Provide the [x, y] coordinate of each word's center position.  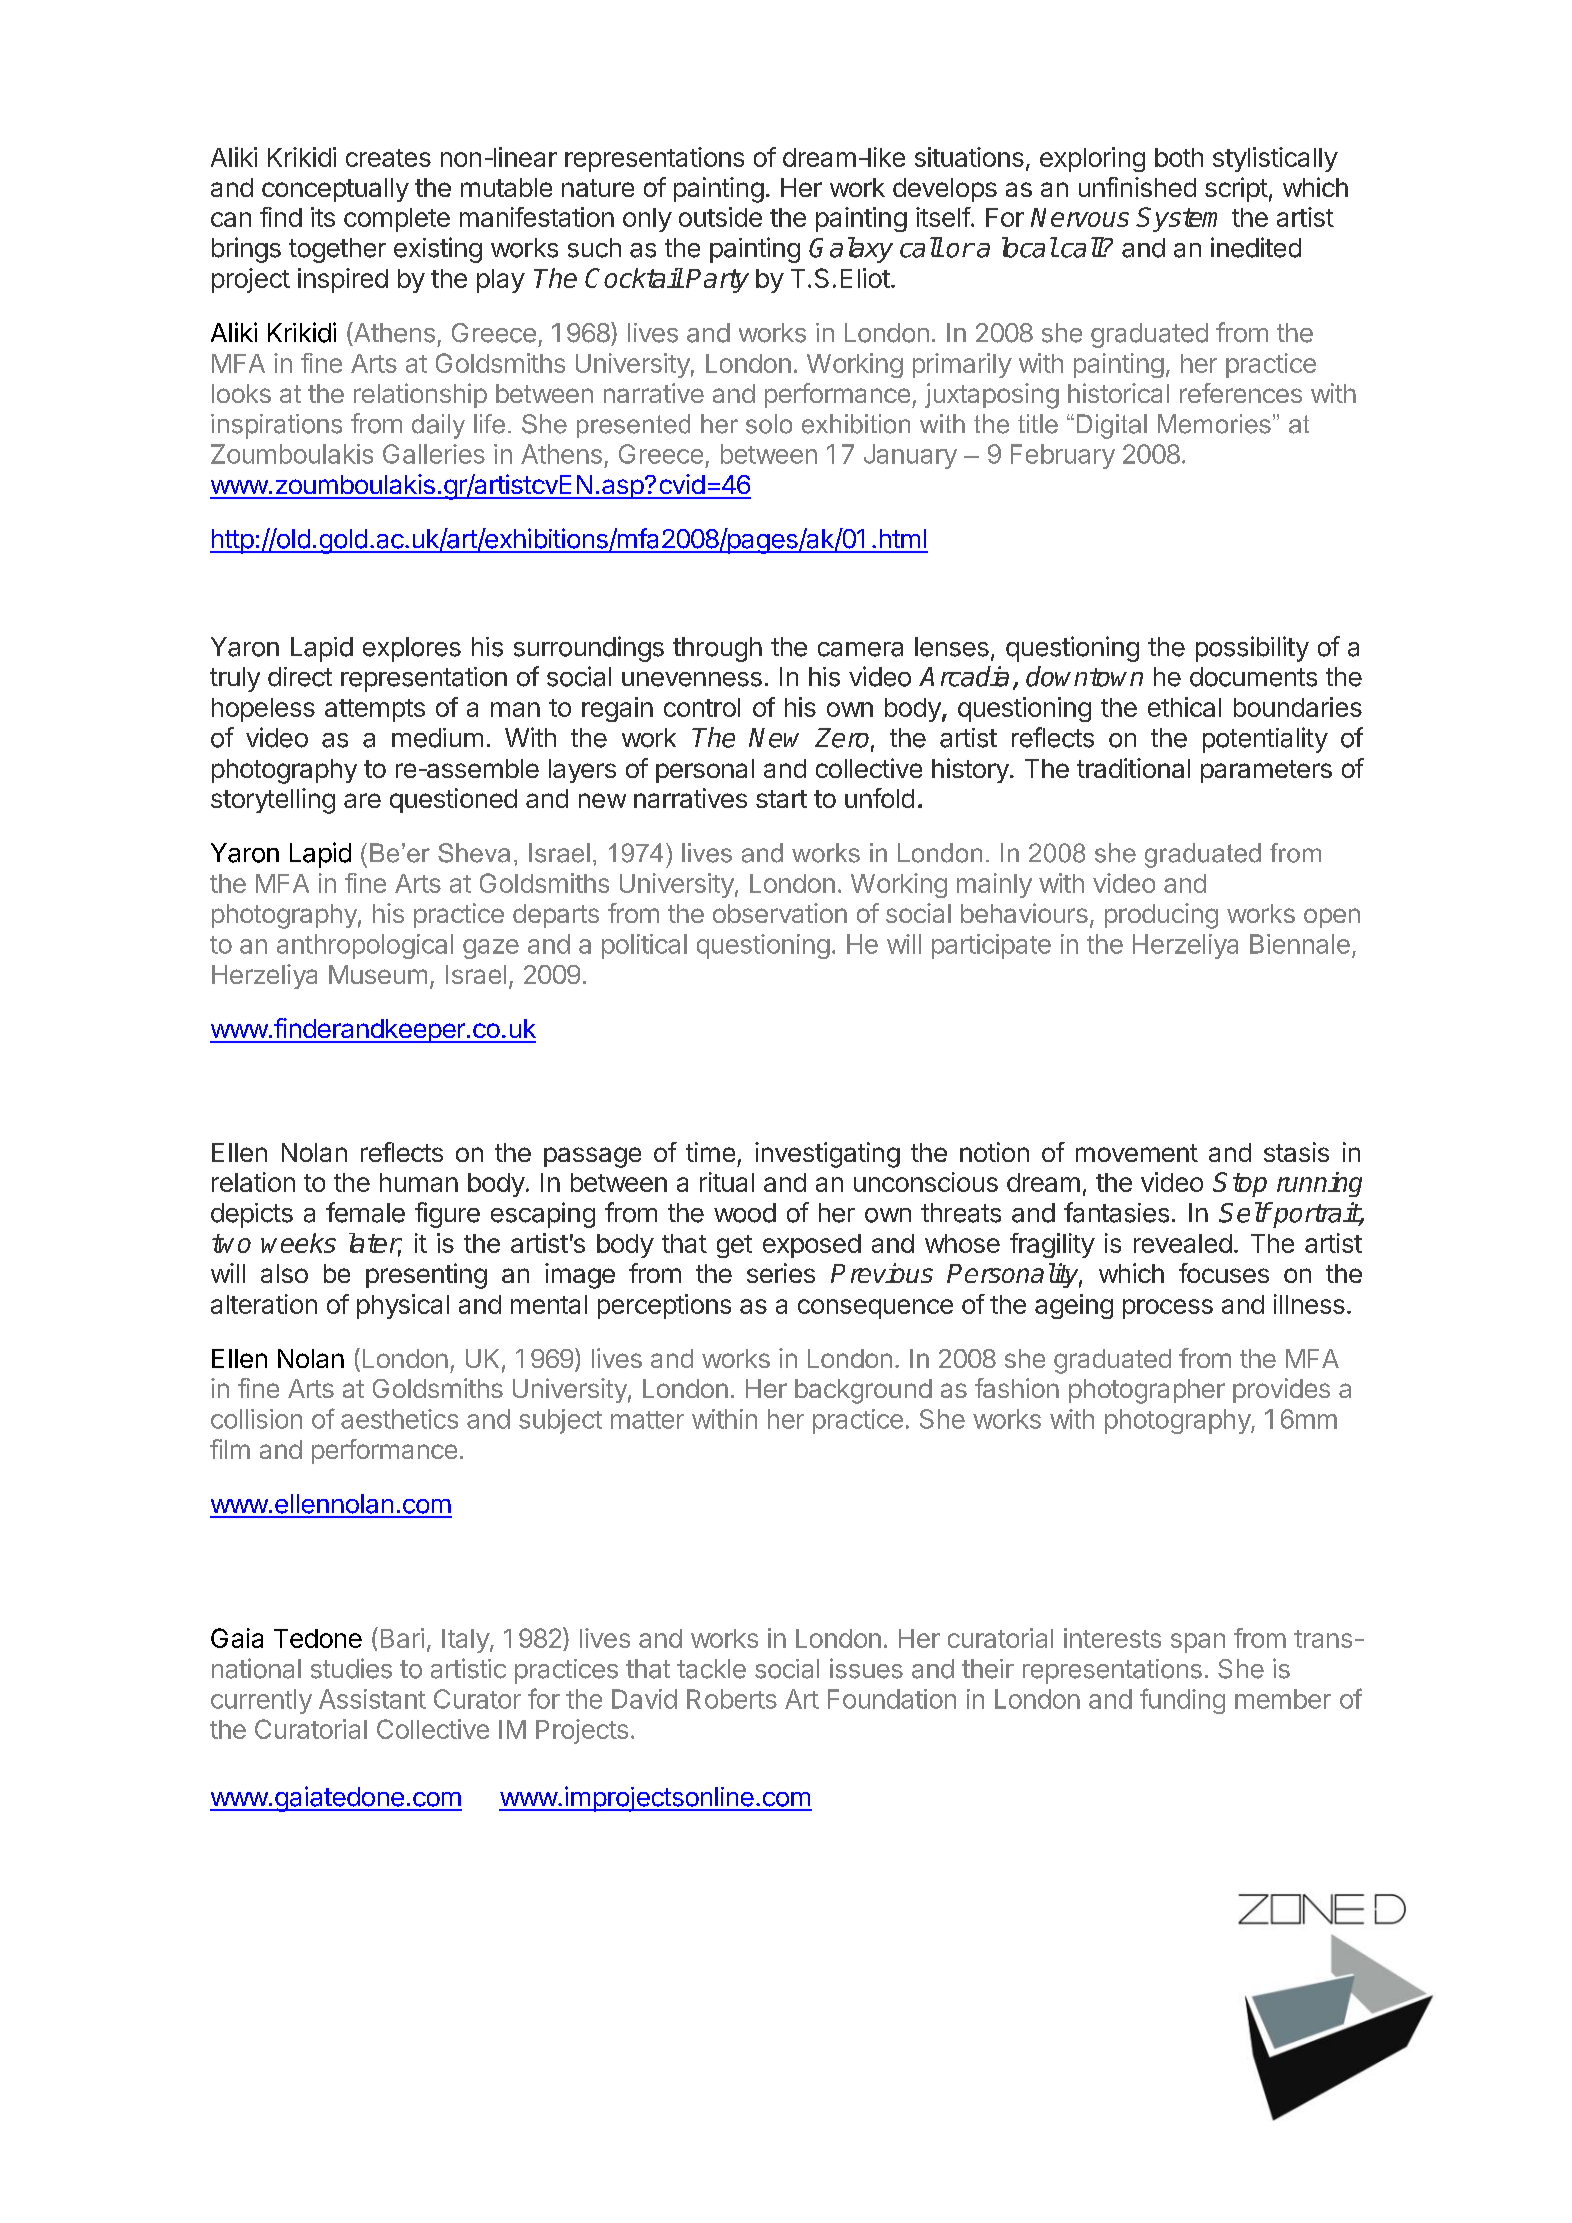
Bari [402, 1638]
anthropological [365, 946]
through [717, 649]
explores [412, 649]
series [781, 1273]
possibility [1252, 649]
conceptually [335, 190]
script [1236, 189]
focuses [1224, 1273]
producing [1161, 916]
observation [780, 913]
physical [403, 1306]
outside [720, 217]
